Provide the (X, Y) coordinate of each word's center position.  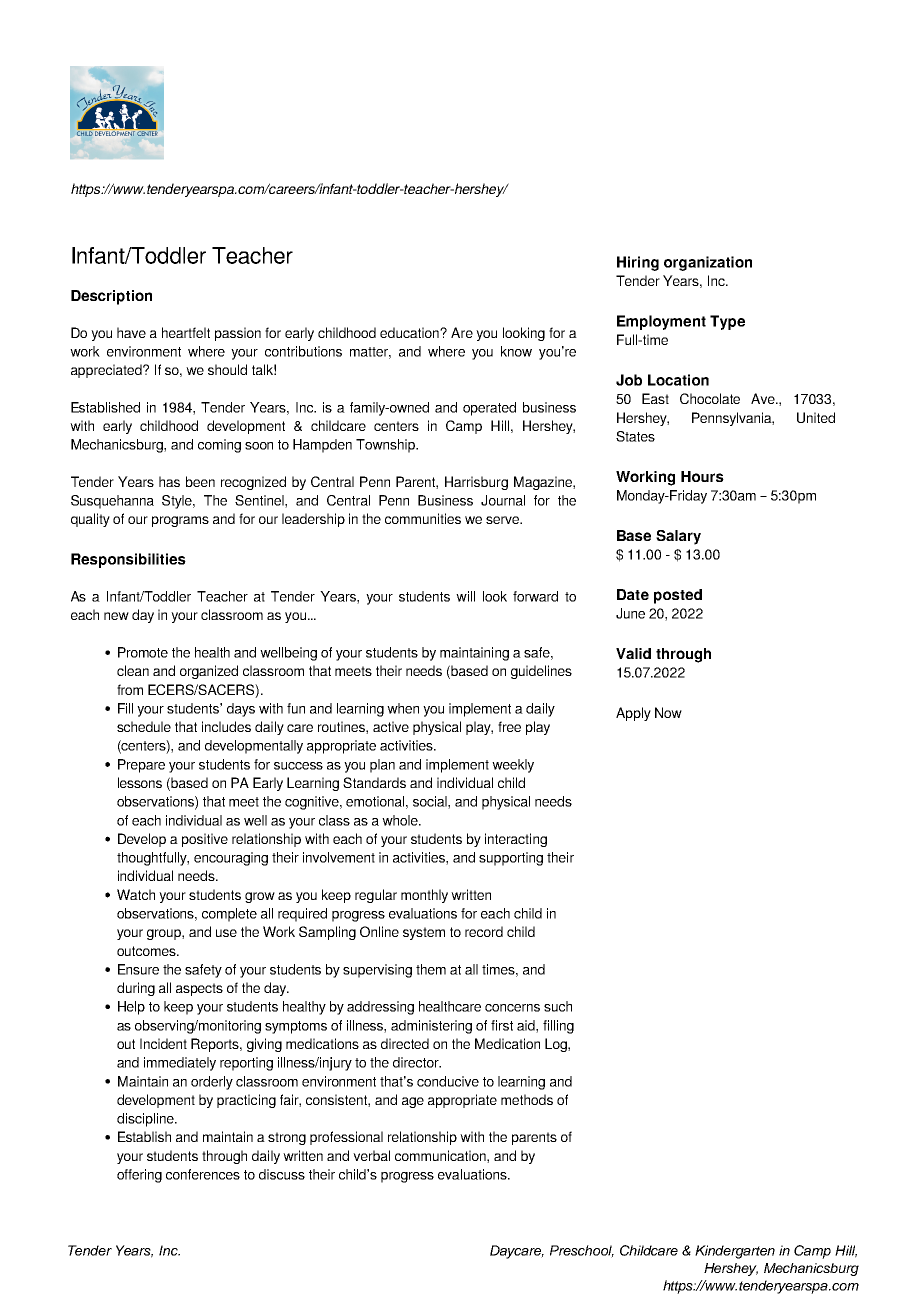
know (516, 351)
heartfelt (186, 332)
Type (727, 322)
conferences (203, 1174)
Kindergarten (735, 1252)
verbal (371, 1155)
